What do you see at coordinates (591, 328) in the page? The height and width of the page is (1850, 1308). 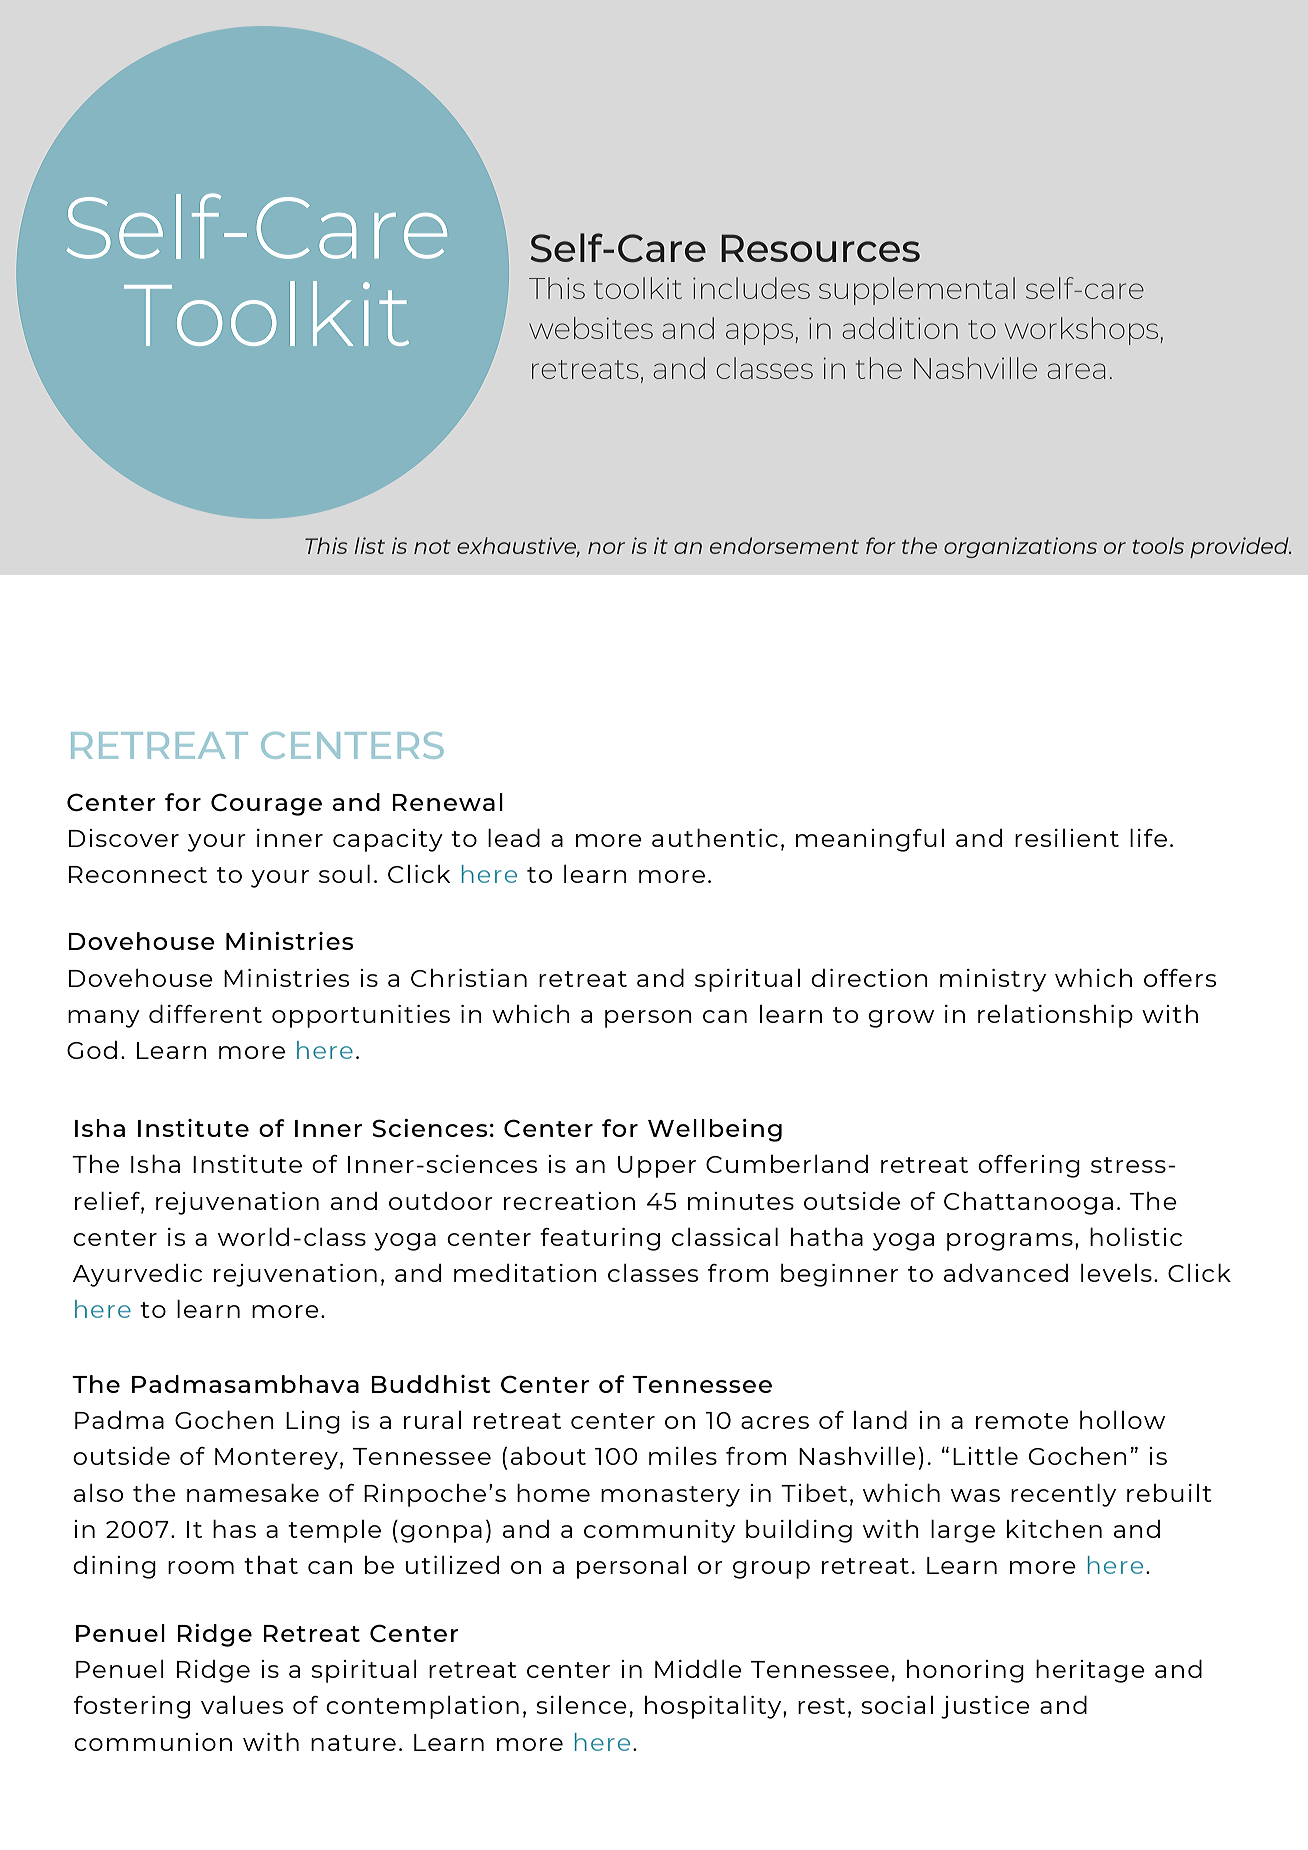 I see `websites` at bounding box center [591, 328].
